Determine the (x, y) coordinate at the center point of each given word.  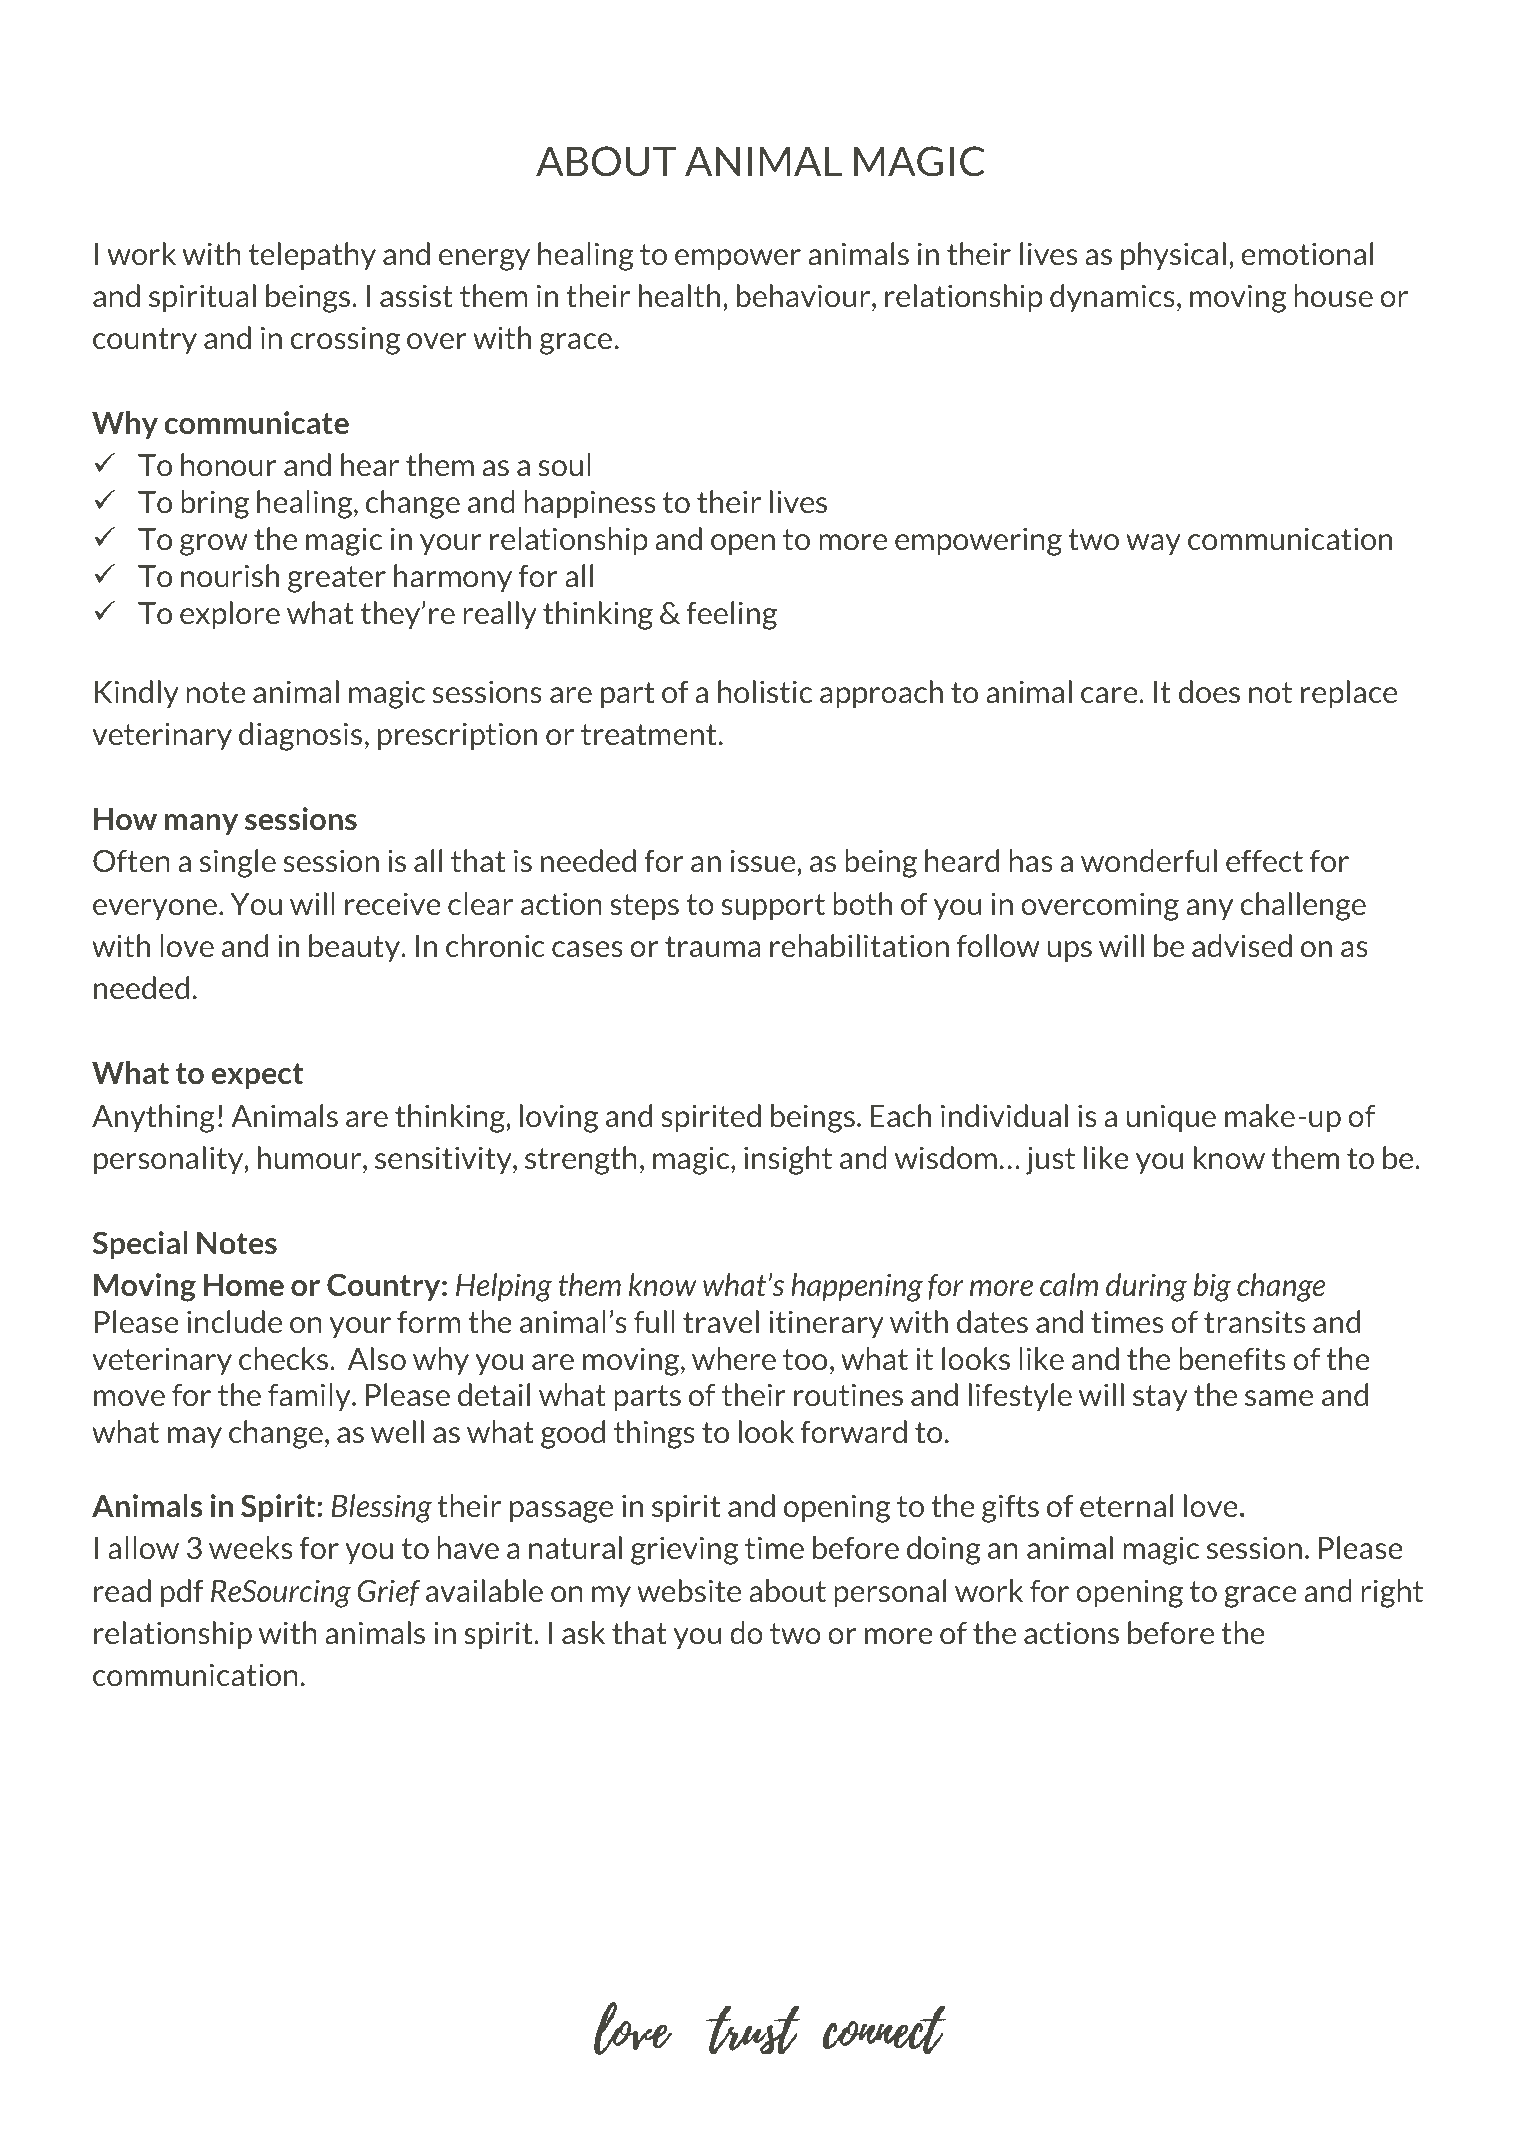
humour (311, 1157)
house (1334, 295)
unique (1171, 1118)
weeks (250, 1547)
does (1209, 691)
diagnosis (300, 736)
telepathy (312, 256)
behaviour (805, 295)
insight (788, 1160)
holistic (765, 691)
